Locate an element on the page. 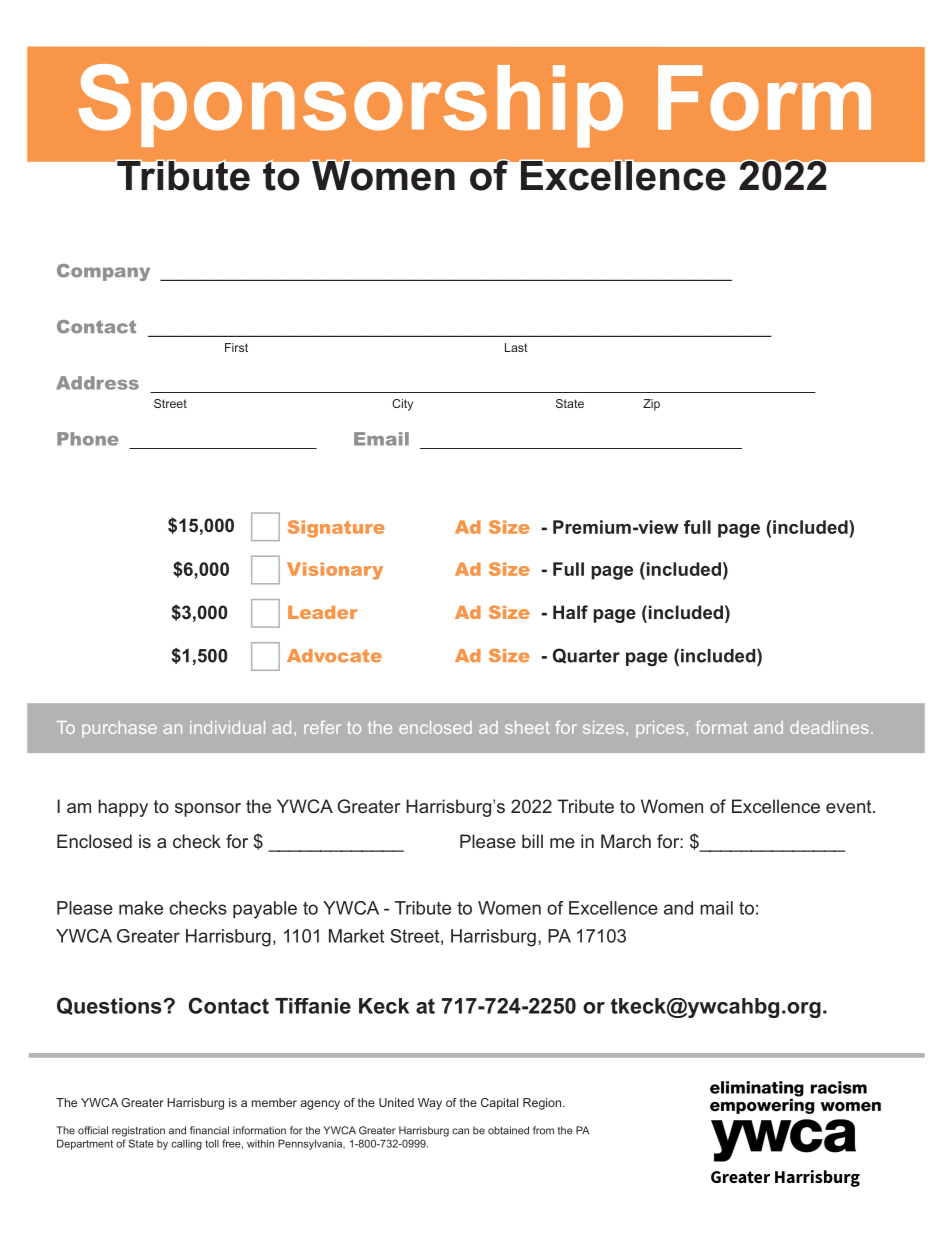  happy is located at coordinates (123, 808).
